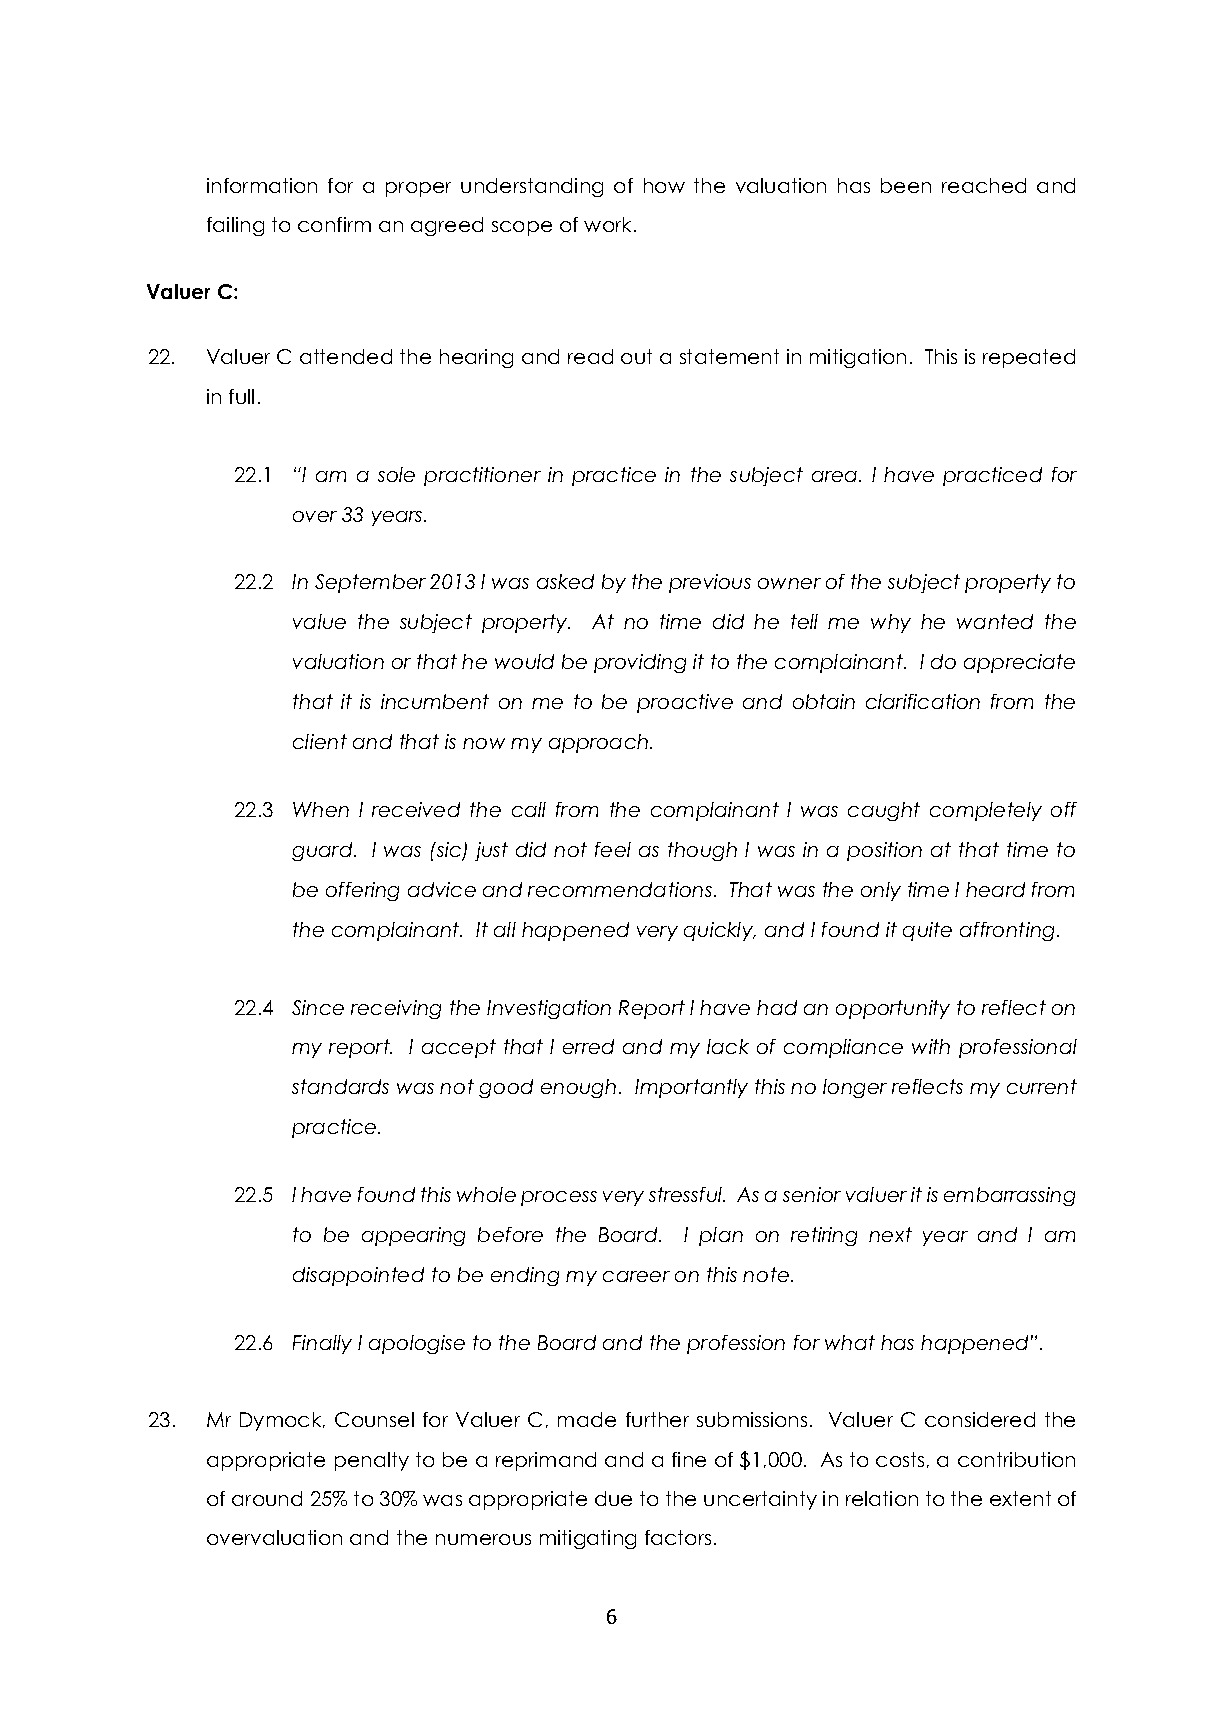  Describe the element at coordinates (882, 1498) in the image. I see `relation` at that location.
